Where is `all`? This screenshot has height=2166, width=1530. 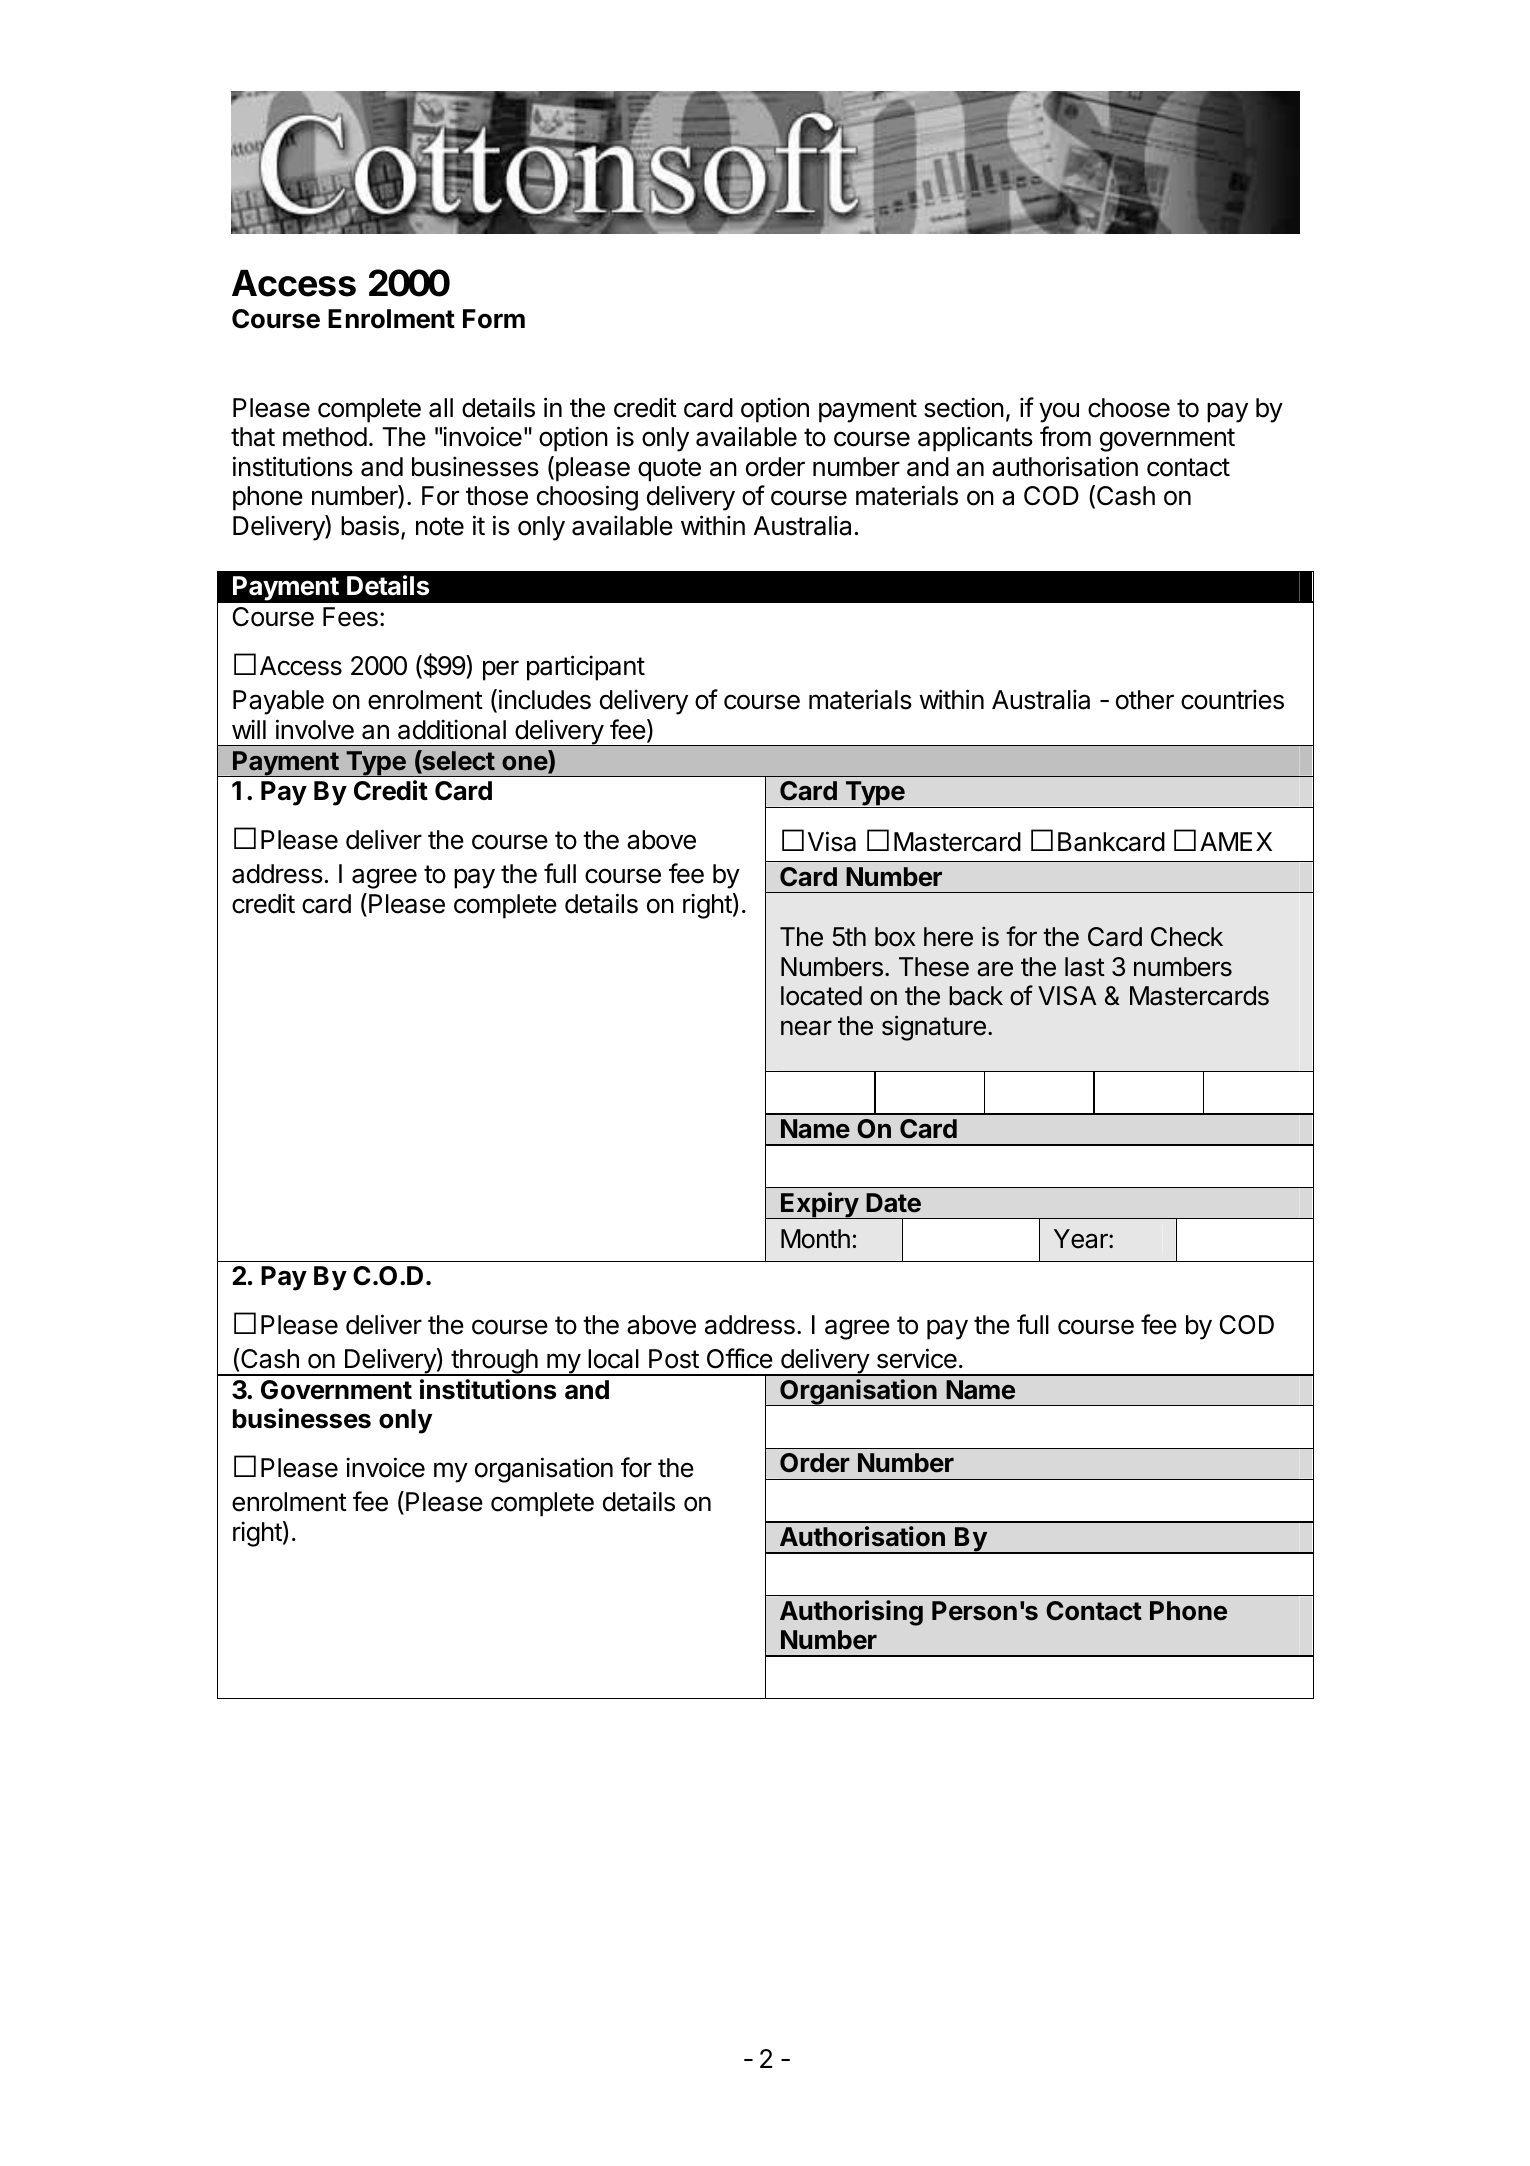 all is located at coordinates (441, 408).
